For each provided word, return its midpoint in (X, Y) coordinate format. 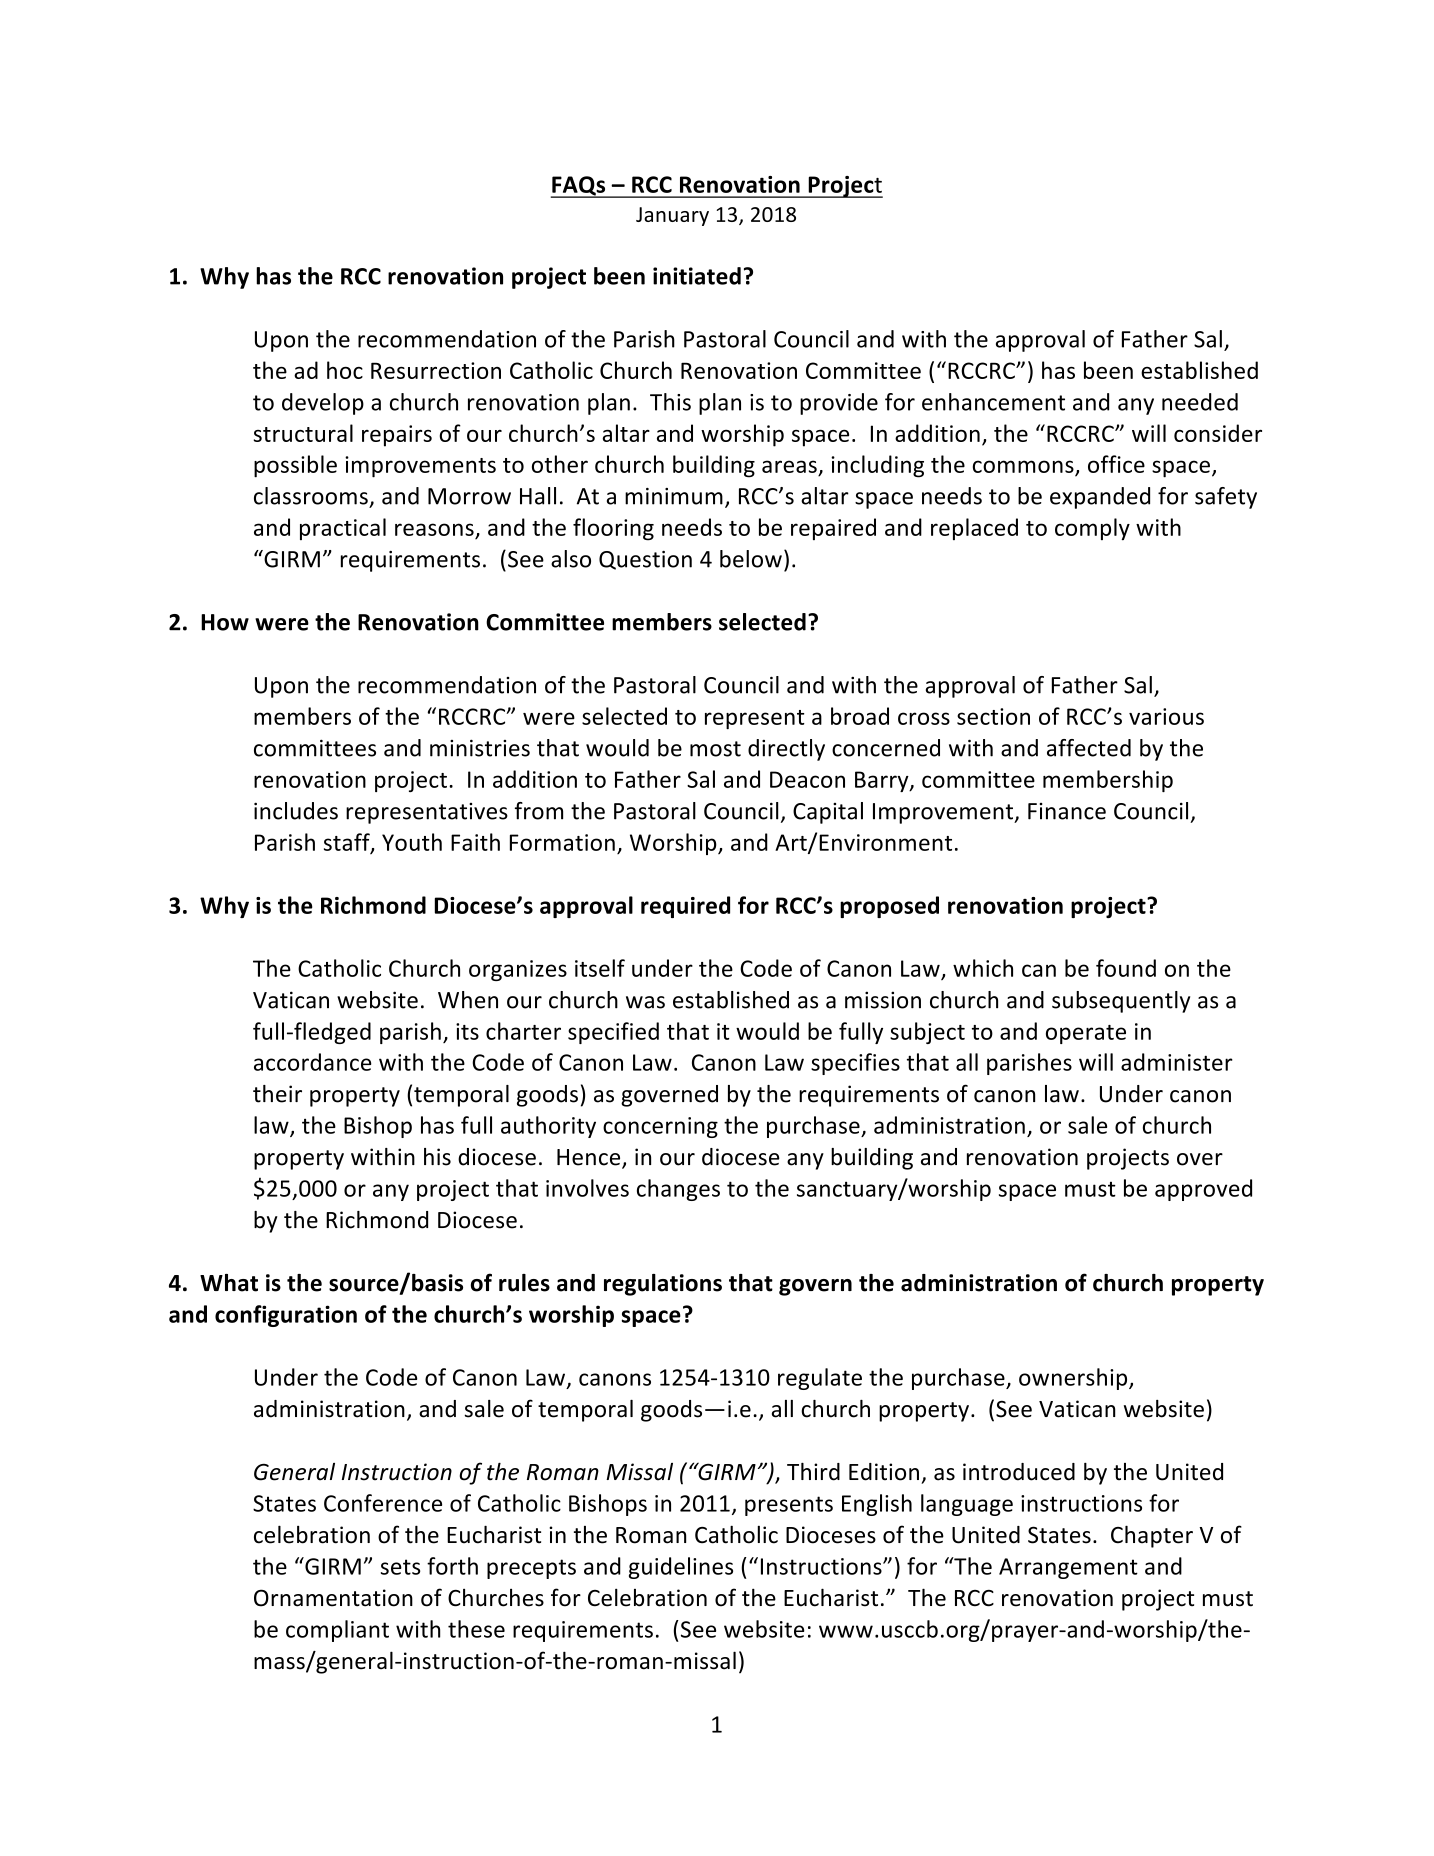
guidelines (681, 1568)
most (715, 749)
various (1166, 716)
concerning (660, 1127)
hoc (345, 370)
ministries (480, 748)
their (277, 1094)
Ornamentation (333, 1598)
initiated (697, 276)
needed (1200, 402)
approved (1203, 1190)
